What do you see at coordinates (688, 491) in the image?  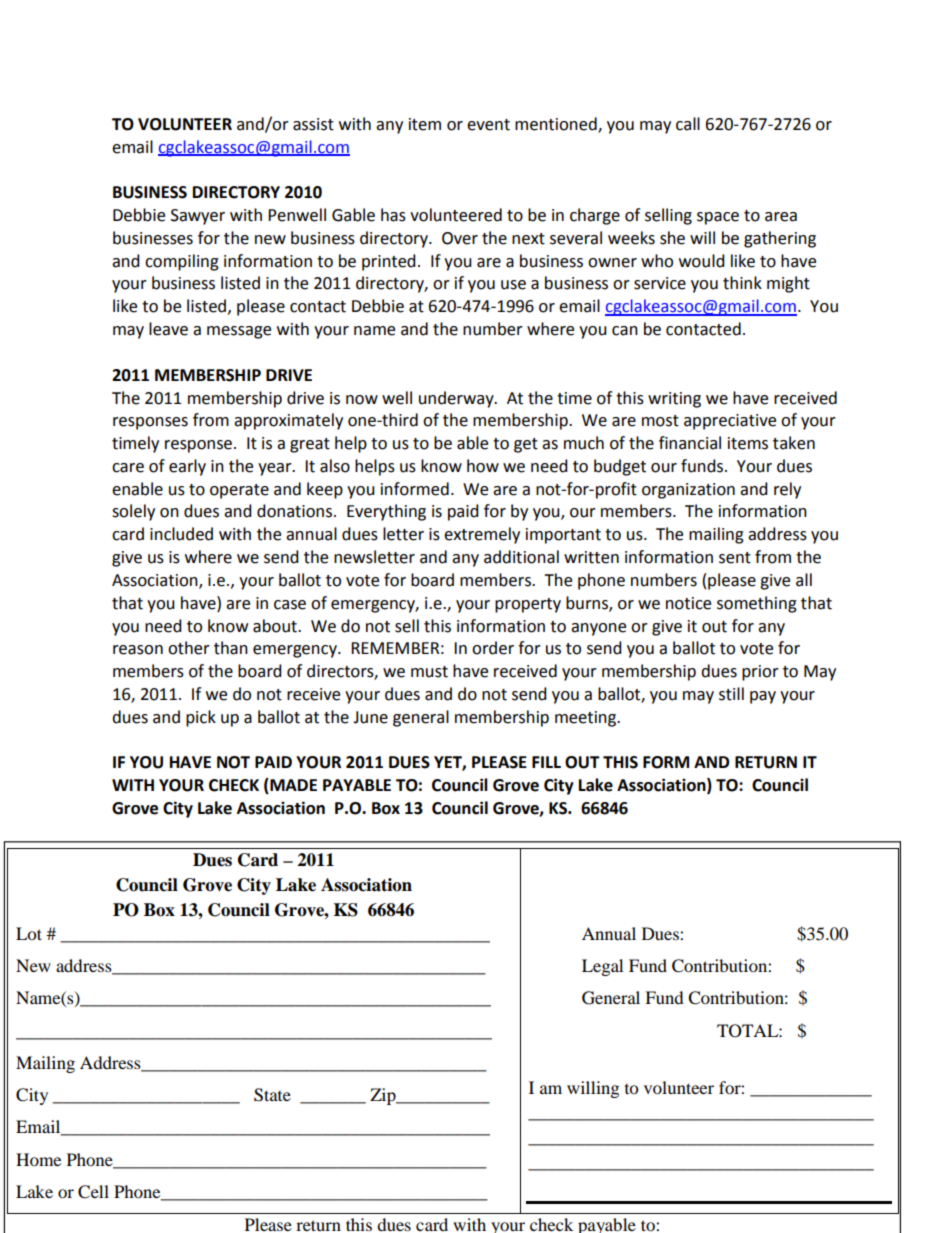 I see `organization` at bounding box center [688, 491].
